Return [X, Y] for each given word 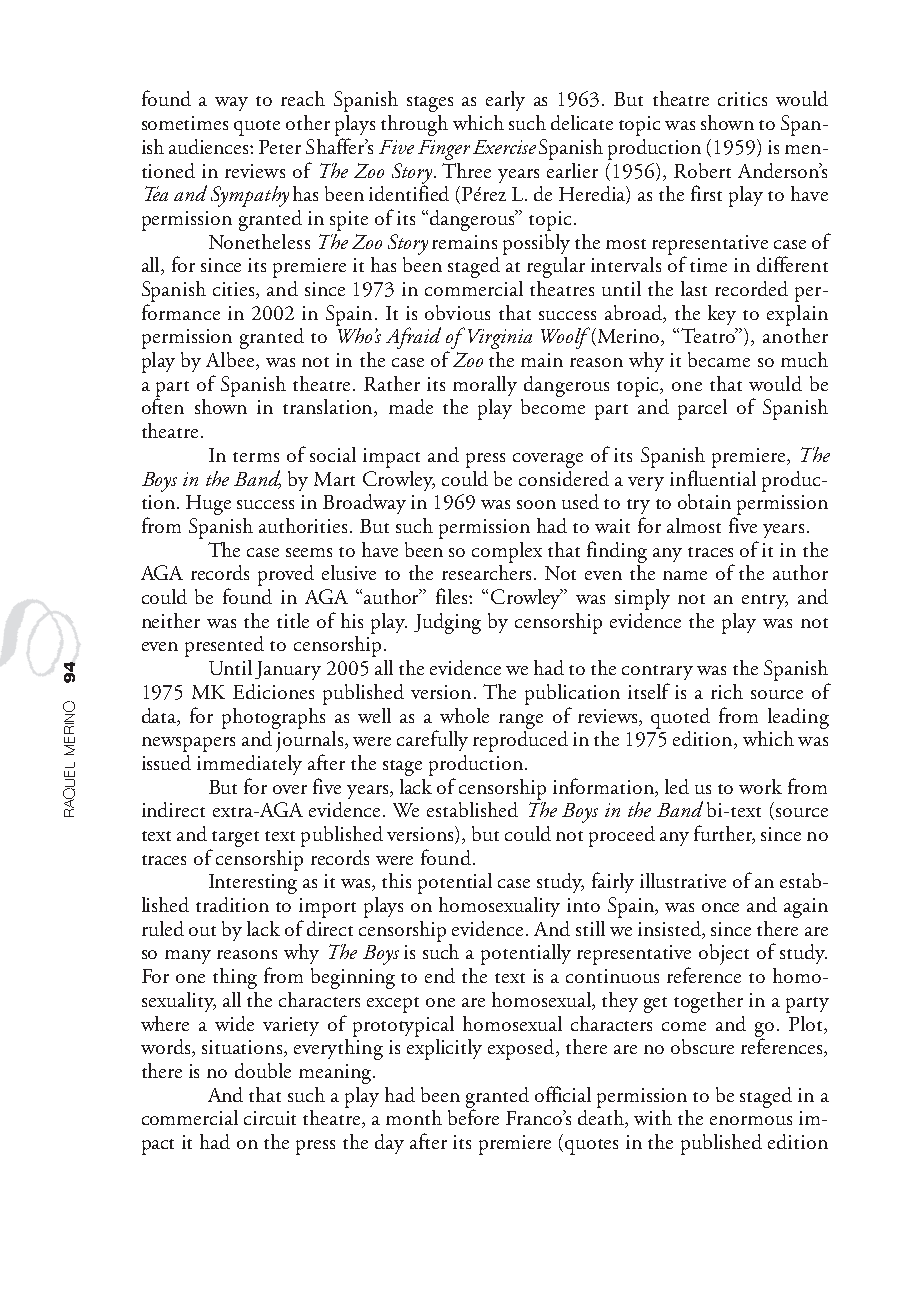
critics [742, 99]
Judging [447, 623]
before [473, 1116]
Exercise [504, 147]
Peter [280, 147]
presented [224, 646]
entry [765, 601]
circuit [270, 1118]
